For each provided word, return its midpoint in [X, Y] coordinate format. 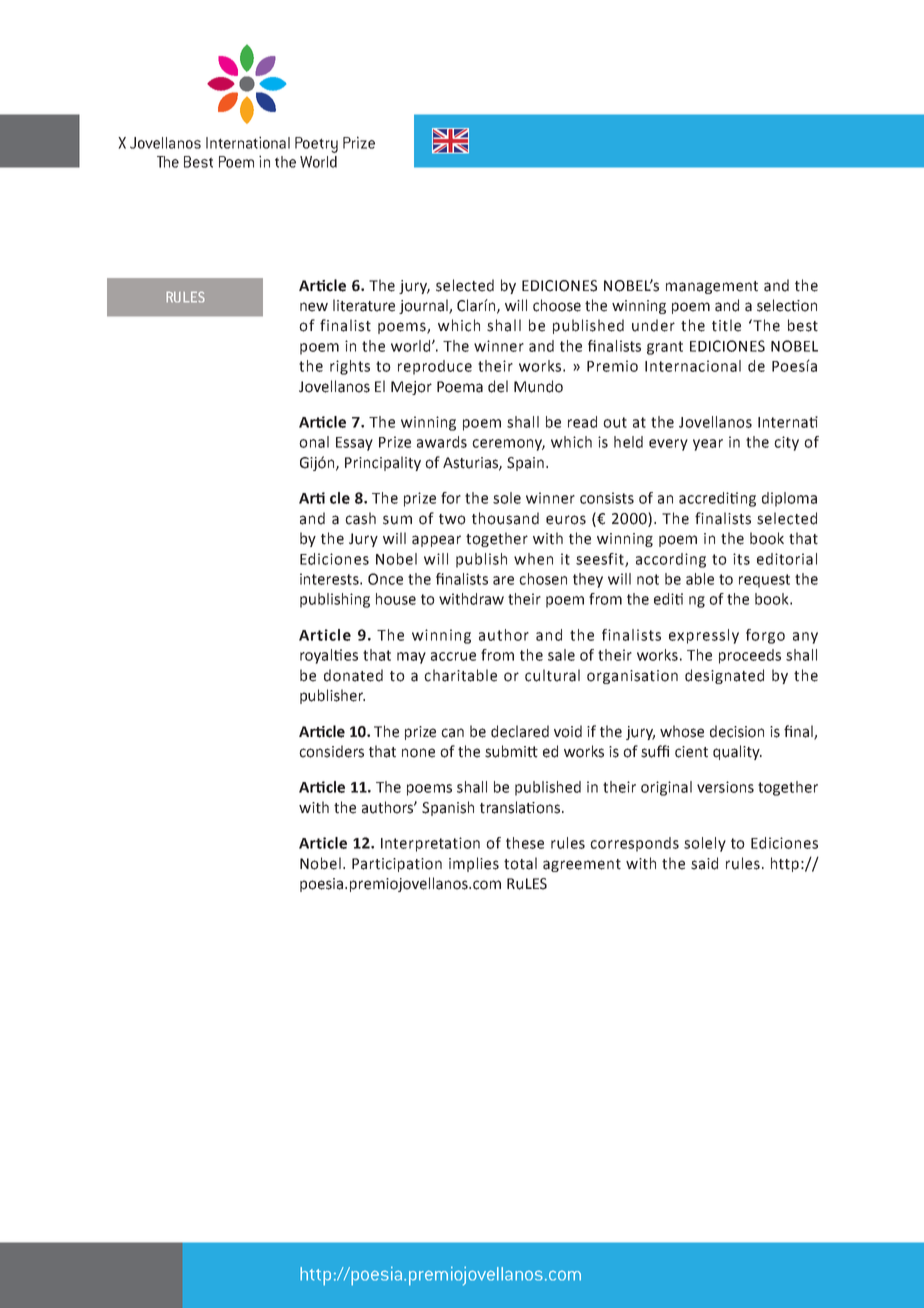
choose [557, 305]
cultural [552, 675]
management [712, 287]
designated [724, 676]
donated [353, 675]
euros [566, 520]
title [726, 325]
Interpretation [430, 844]
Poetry [316, 145]
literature [364, 305]
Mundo [538, 386]
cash [360, 518]
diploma [789, 499]
